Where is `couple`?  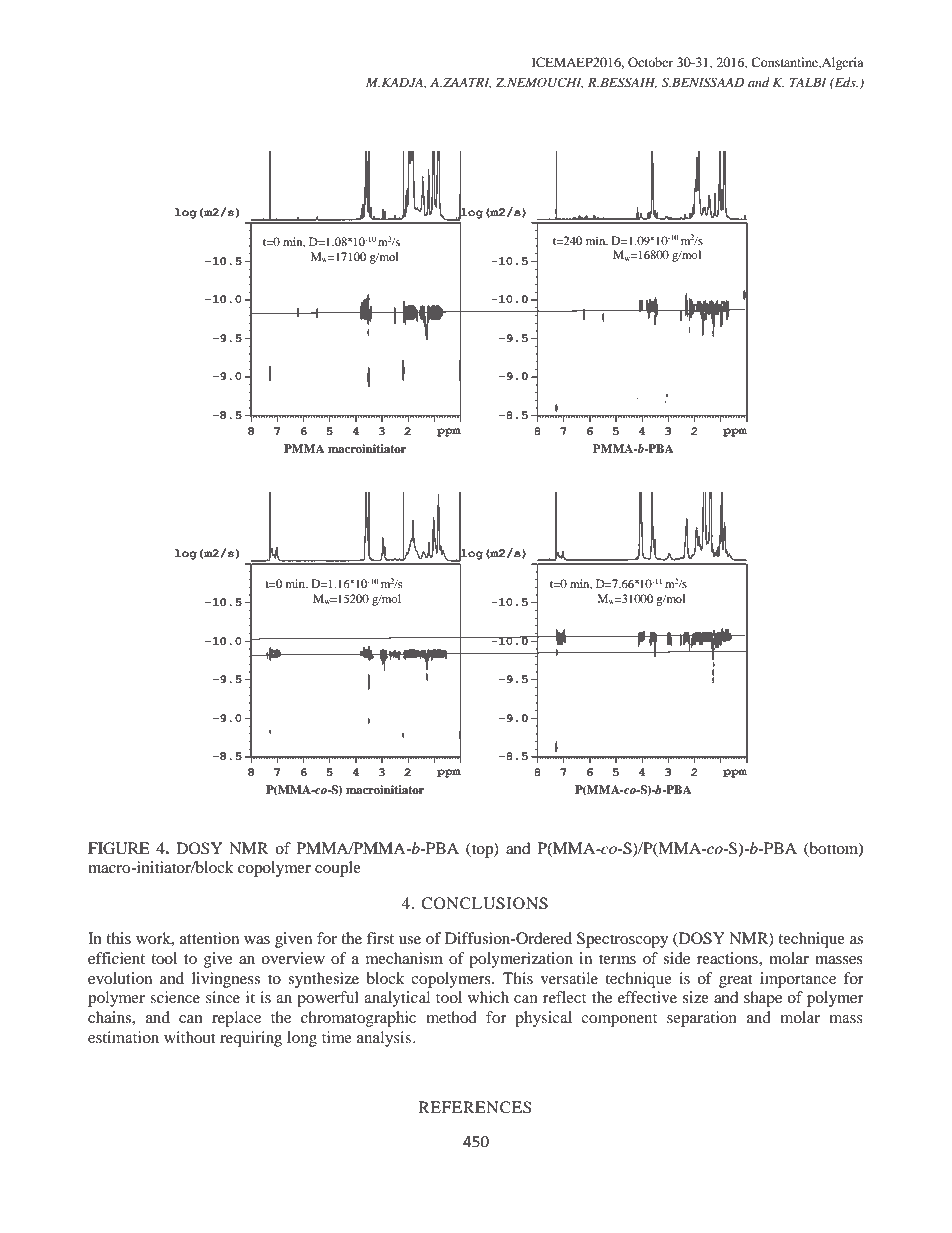
couple is located at coordinates (338, 869).
